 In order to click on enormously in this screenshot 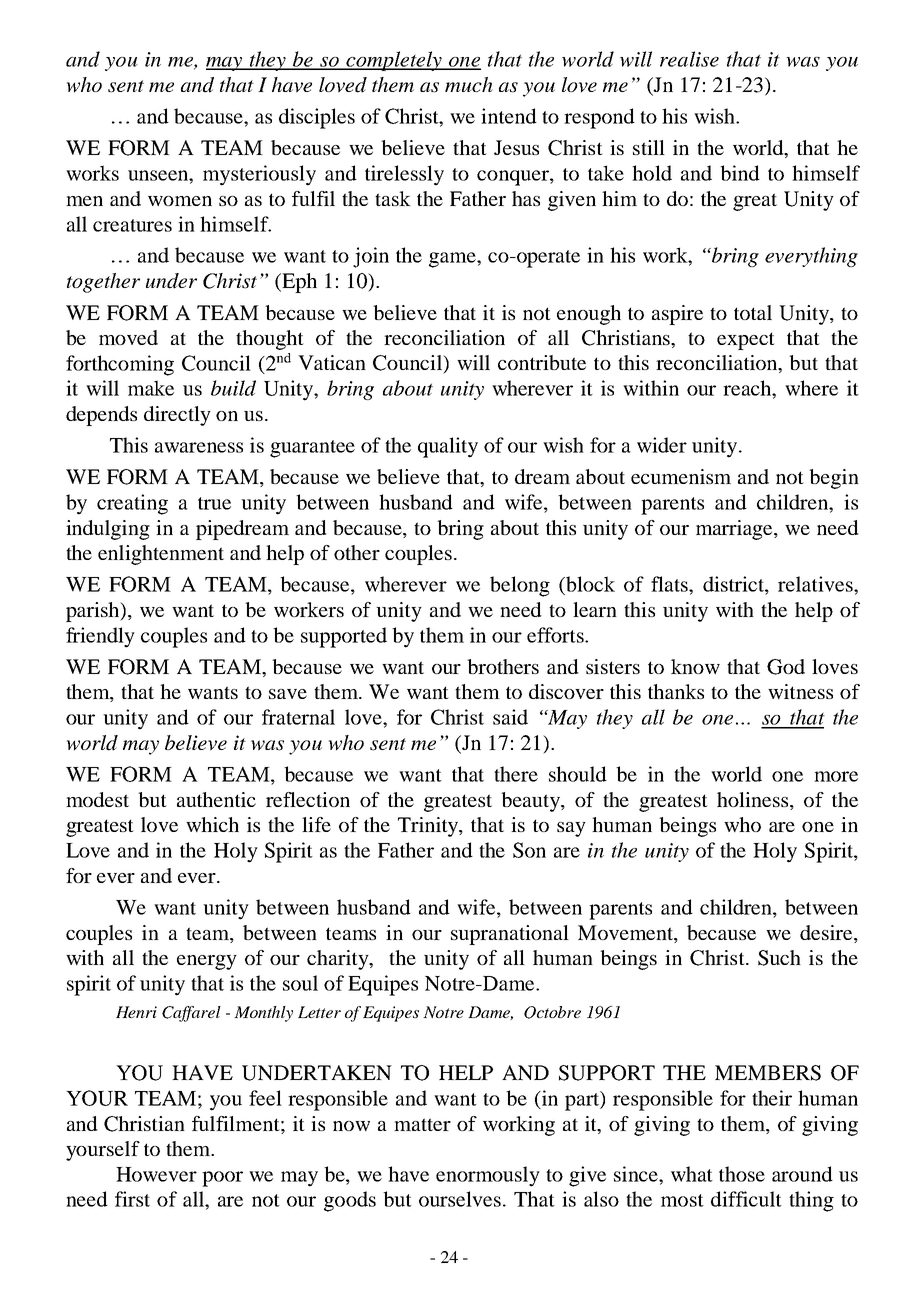, I will do `click(488, 1176)`.
